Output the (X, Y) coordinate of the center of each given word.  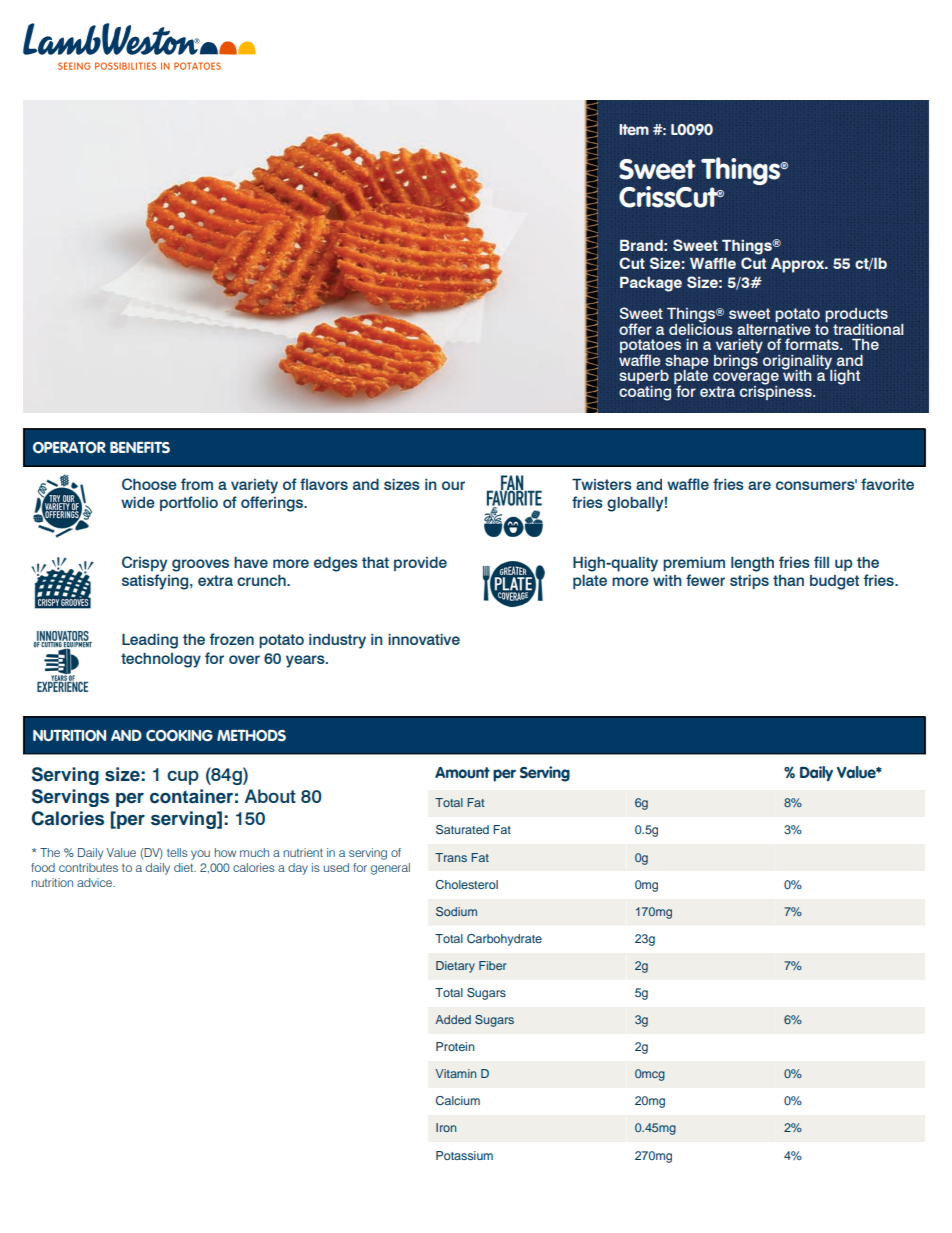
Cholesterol (467, 884)
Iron (446, 1127)
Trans (451, 857)
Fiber (493, 965)
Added (453, 1019)
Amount (462, 773)
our (453, 485)
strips (749, 582)
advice (95, 882)
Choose (149, 484)
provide (420, 564)
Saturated (462, 830)
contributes (88, 867)
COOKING (179, 736)
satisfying (156, 582)
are (759, 485)
